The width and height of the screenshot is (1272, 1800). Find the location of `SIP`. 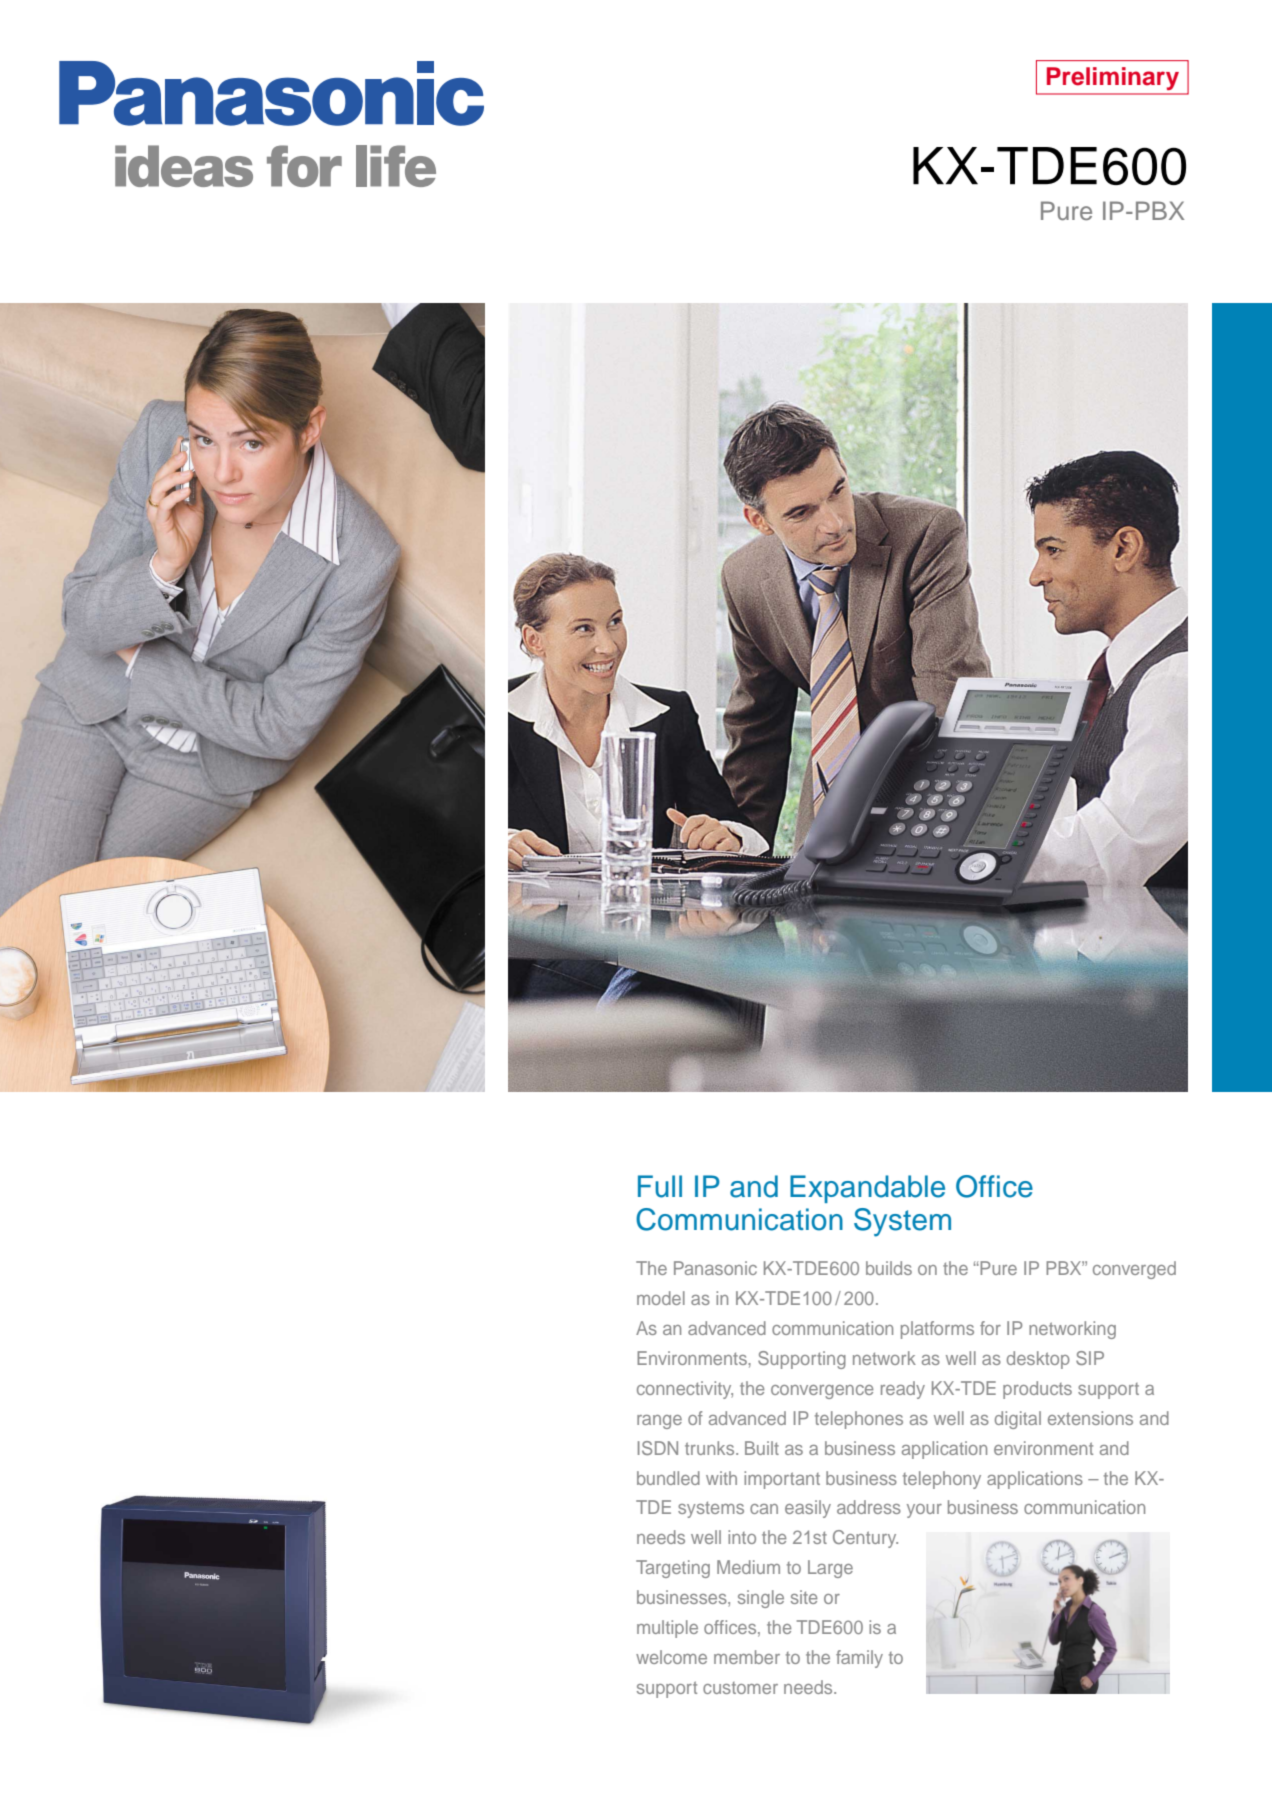

SIP is located at coordinates (1090, 1358).
